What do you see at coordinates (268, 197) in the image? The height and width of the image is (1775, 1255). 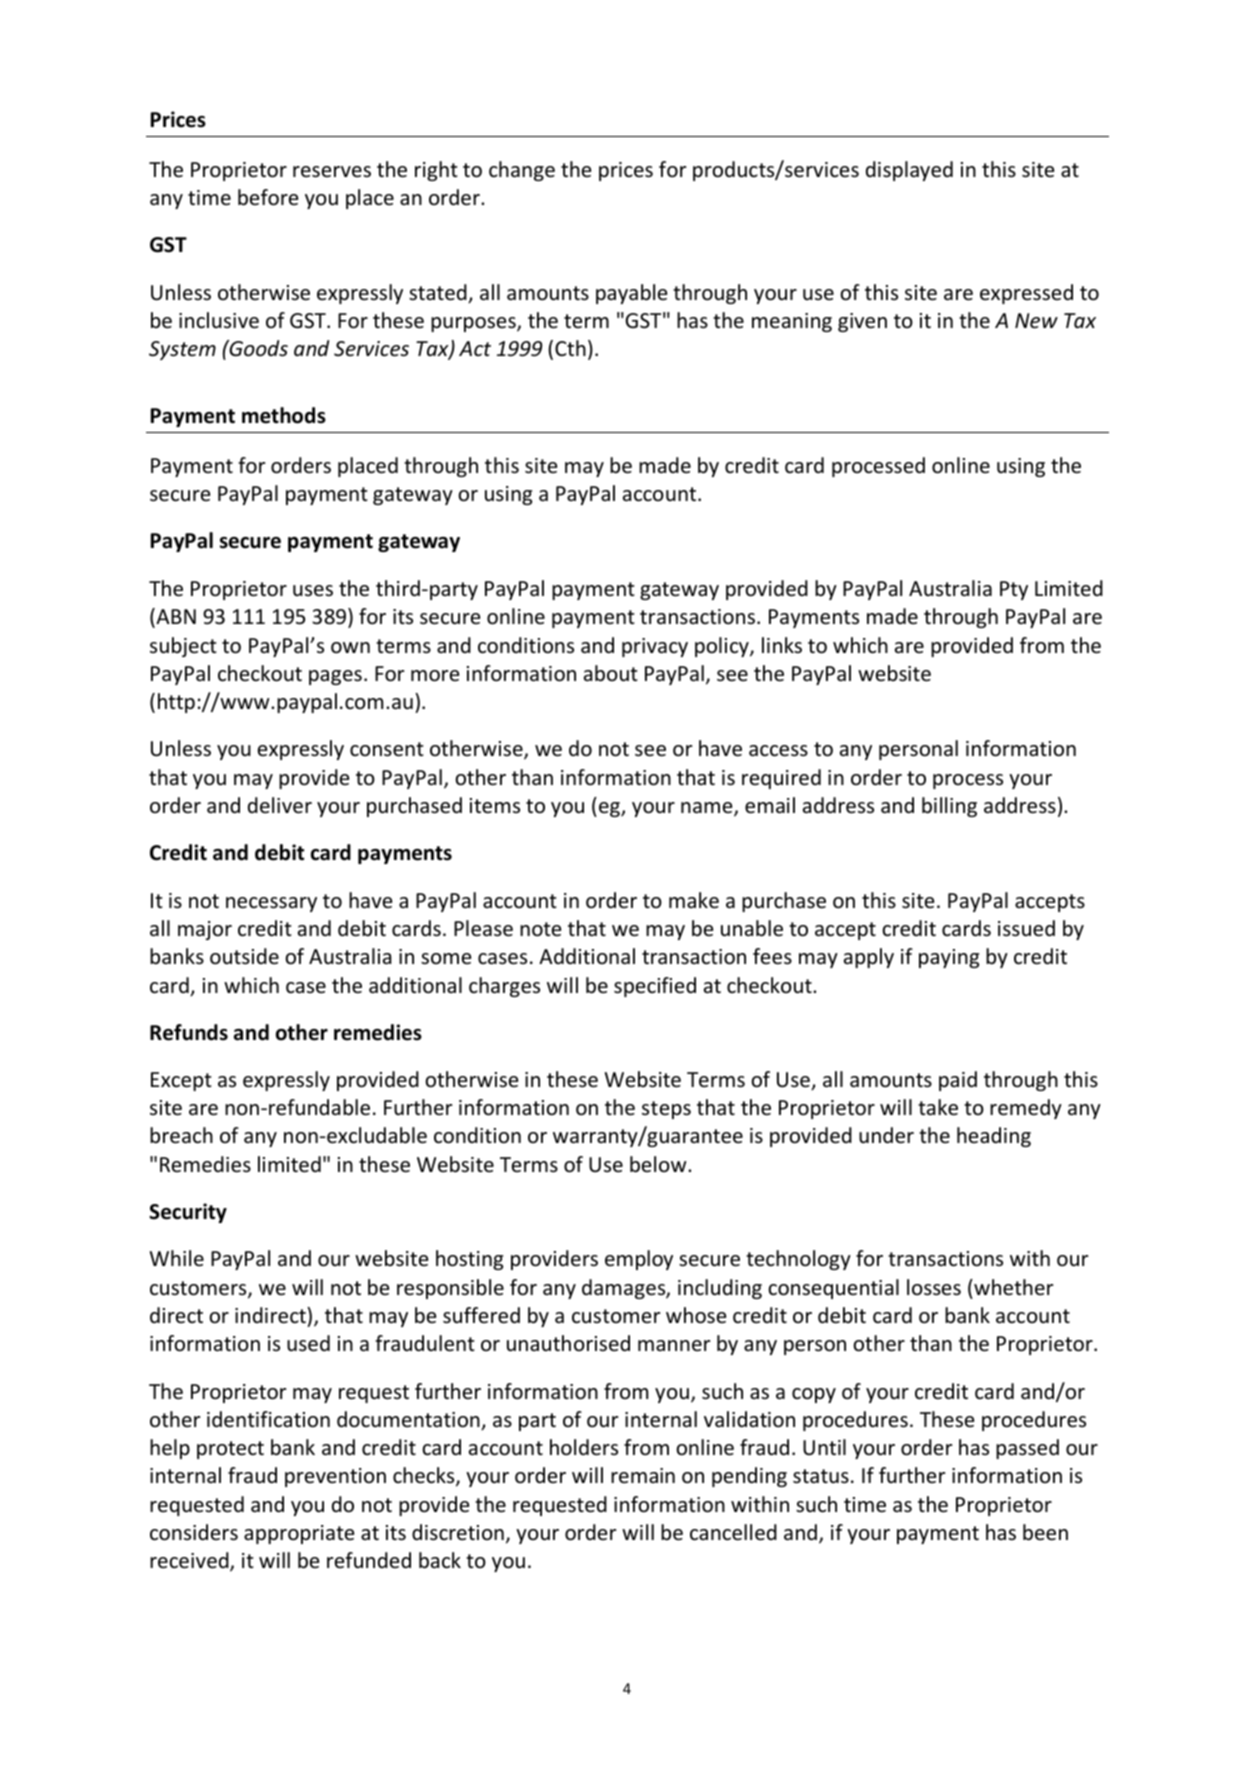 I see `before` at bounding box center [268, 197].
